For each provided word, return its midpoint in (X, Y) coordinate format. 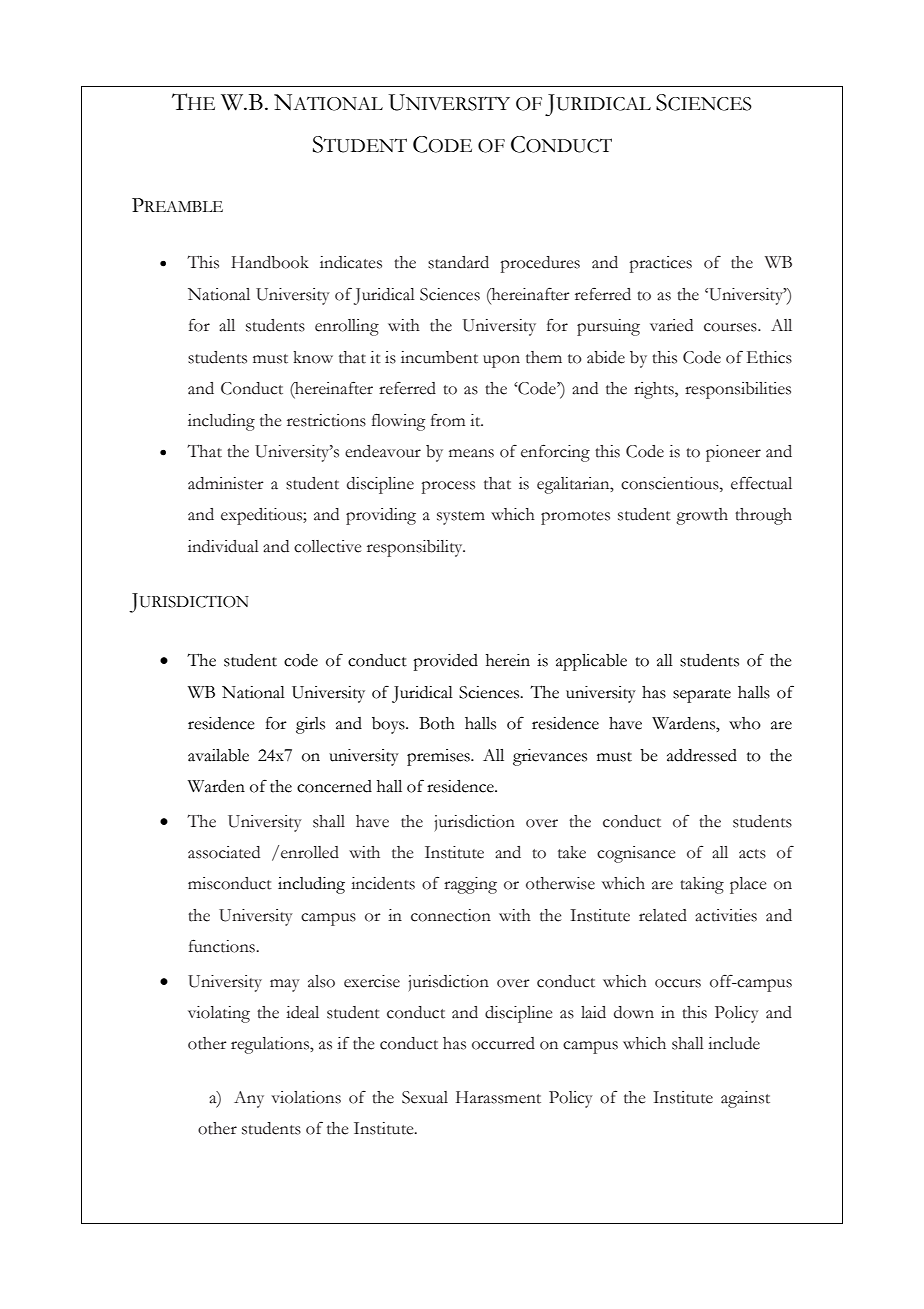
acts (752, 854)
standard (458, 262)
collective (327, 546)
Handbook (270, 262)
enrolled (310, 852)
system (461, 518)
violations (306, 1097)
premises (439, 757)
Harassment (498, 1097)
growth (702, 516)
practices (660, 264)
